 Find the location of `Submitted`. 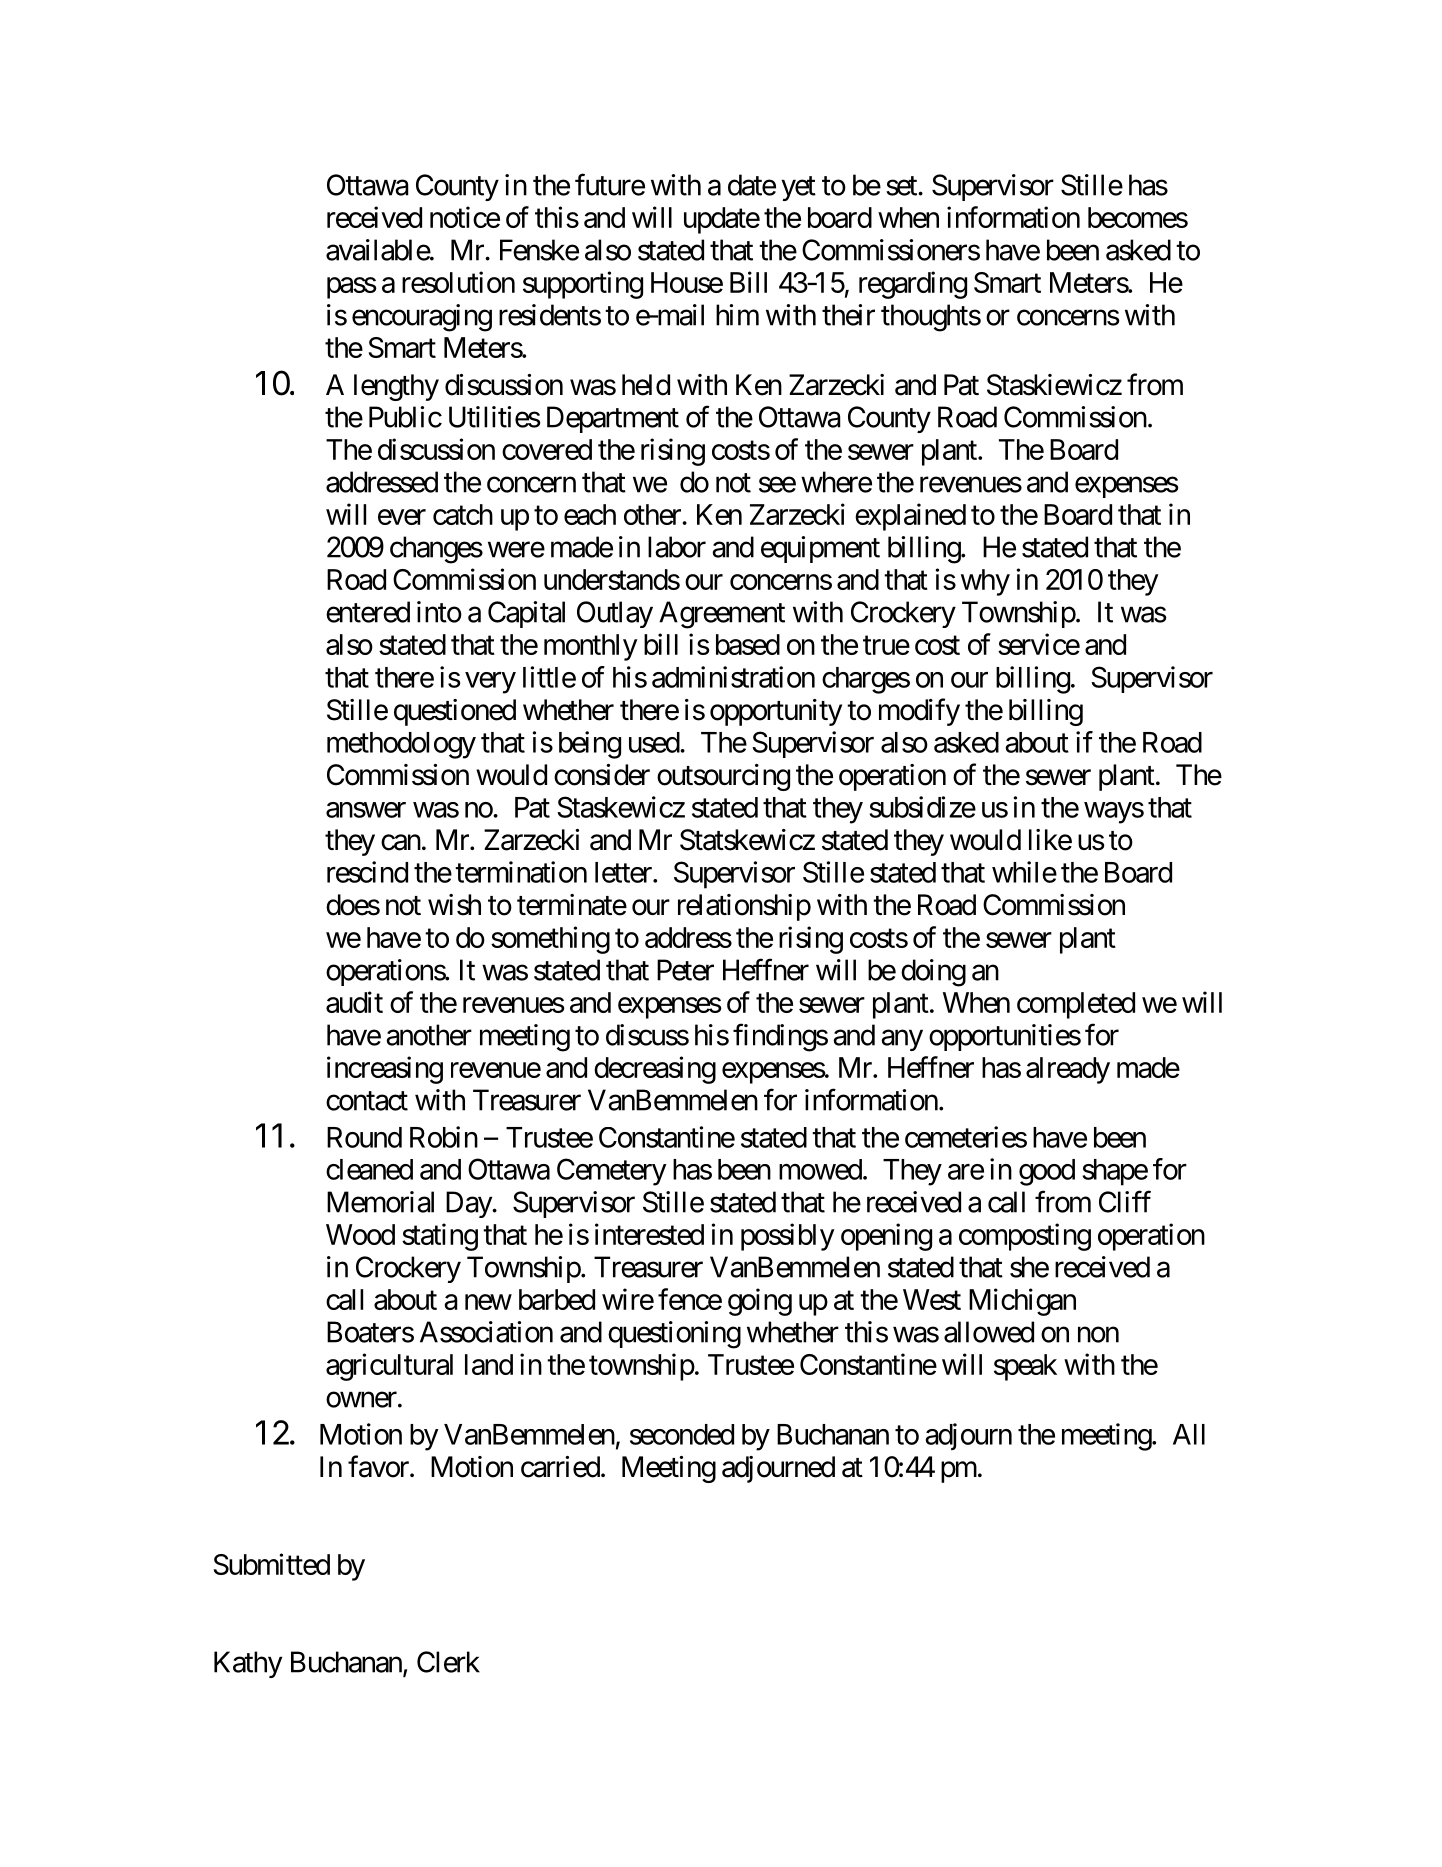

Submitted is located at coordinates (271, 1564).
